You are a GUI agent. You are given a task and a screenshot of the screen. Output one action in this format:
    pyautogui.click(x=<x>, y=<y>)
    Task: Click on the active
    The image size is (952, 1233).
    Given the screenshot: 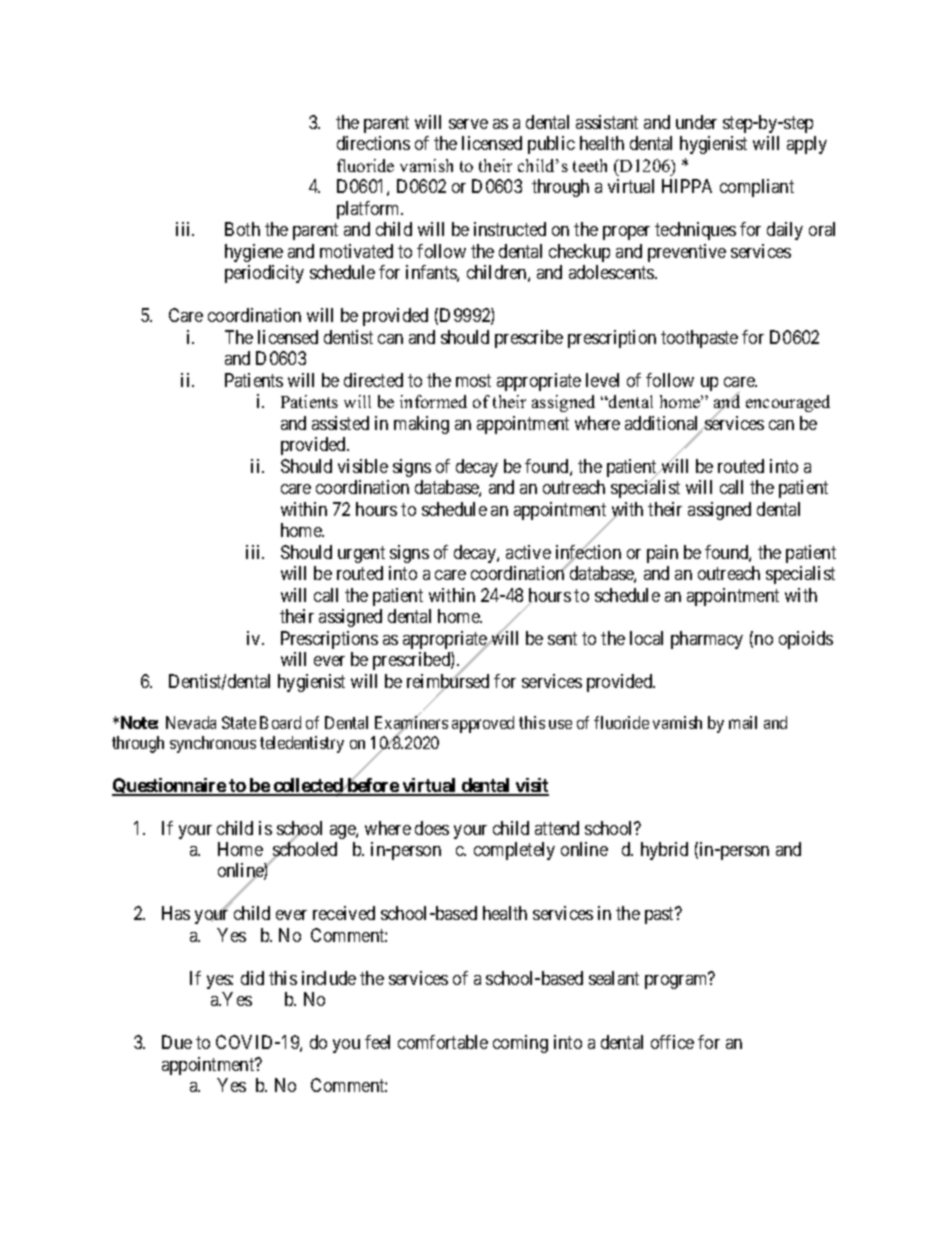 What is the action you would take?
    pyautogui.click(x=528, y=552)
